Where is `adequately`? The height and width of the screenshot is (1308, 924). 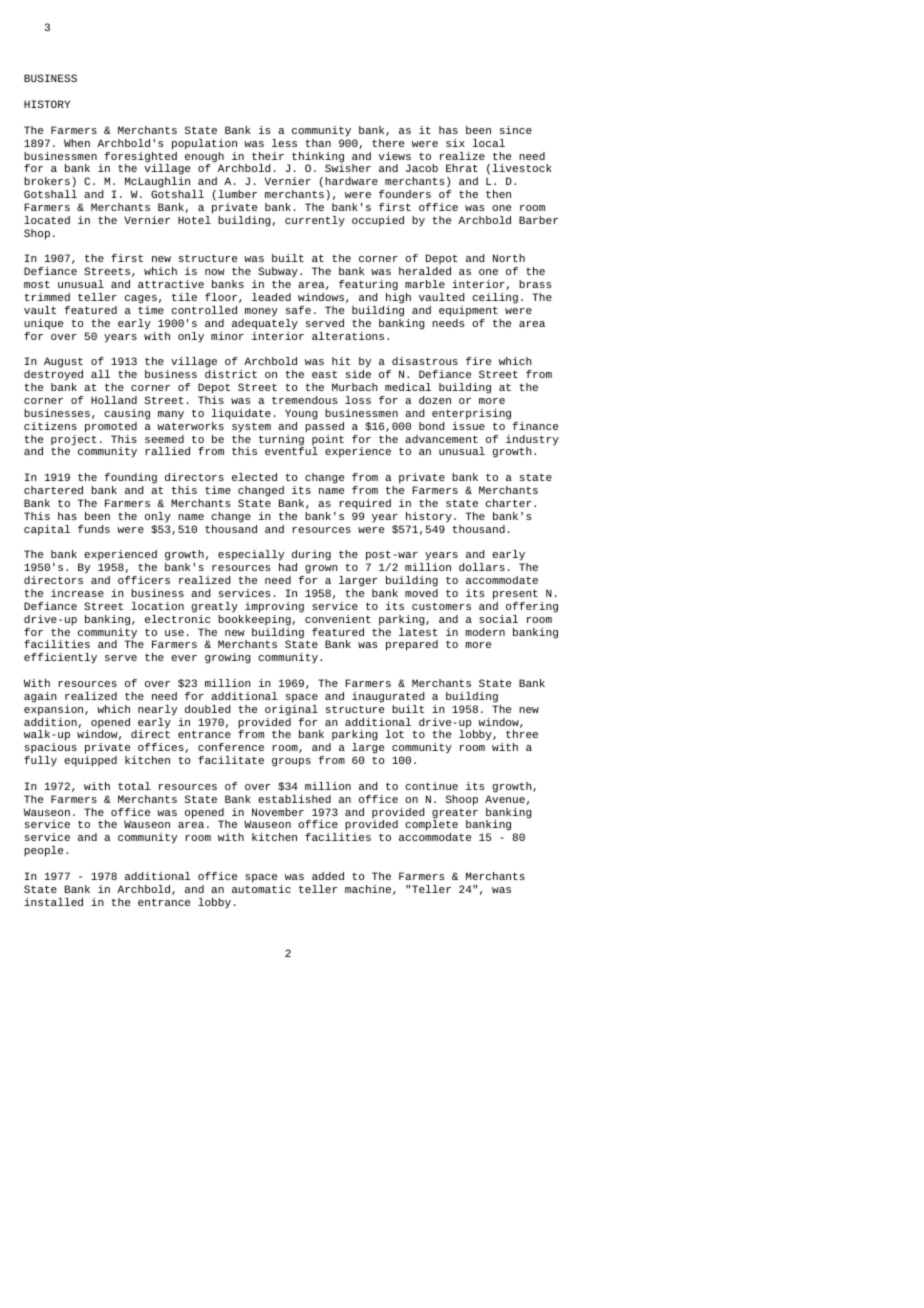
adequately is located at coordinates (265, 324).
